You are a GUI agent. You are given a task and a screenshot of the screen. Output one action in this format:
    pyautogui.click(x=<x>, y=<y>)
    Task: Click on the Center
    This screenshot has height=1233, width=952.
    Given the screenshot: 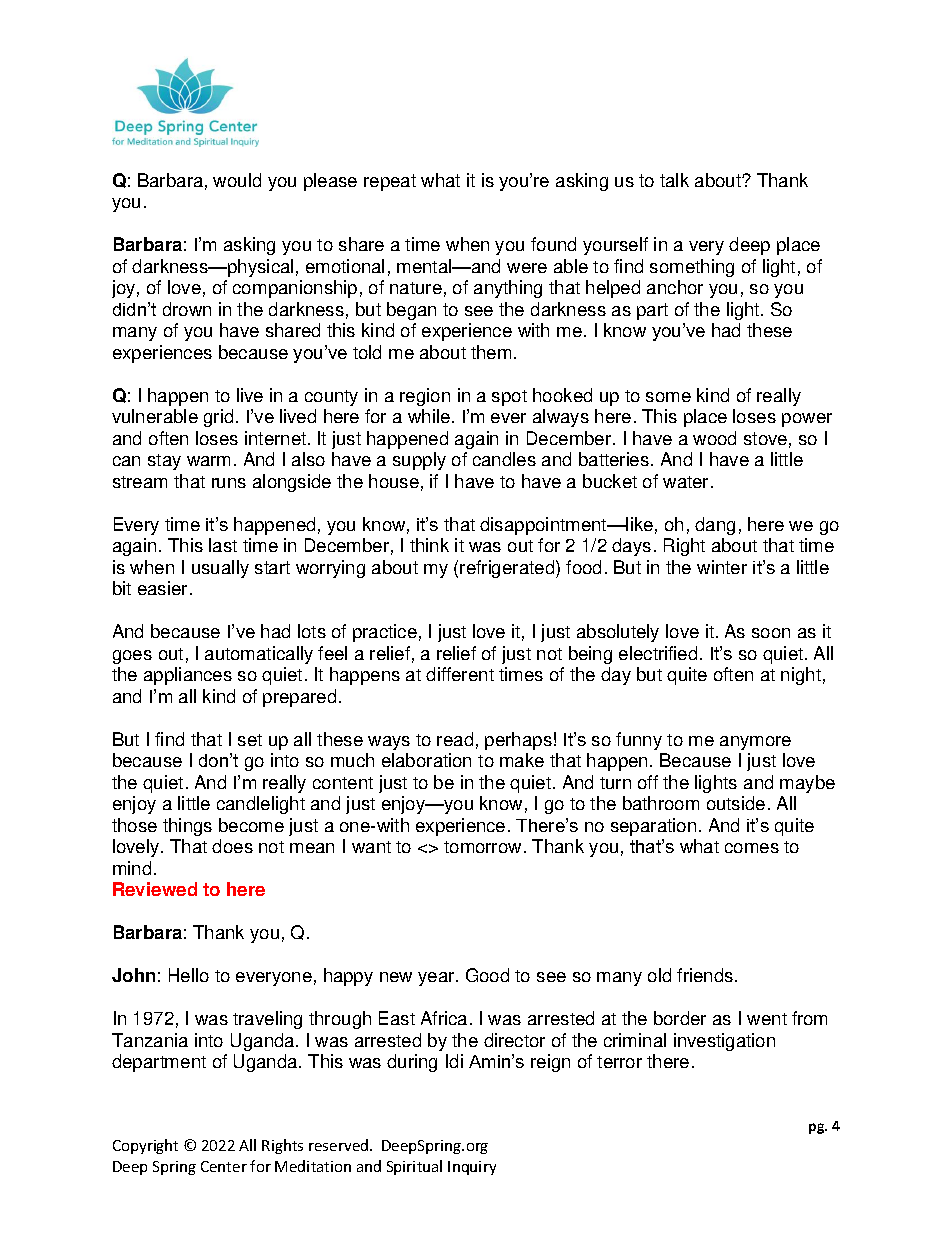 What is the action you would take?
    pyautogui.click(x=224, y=1166)
